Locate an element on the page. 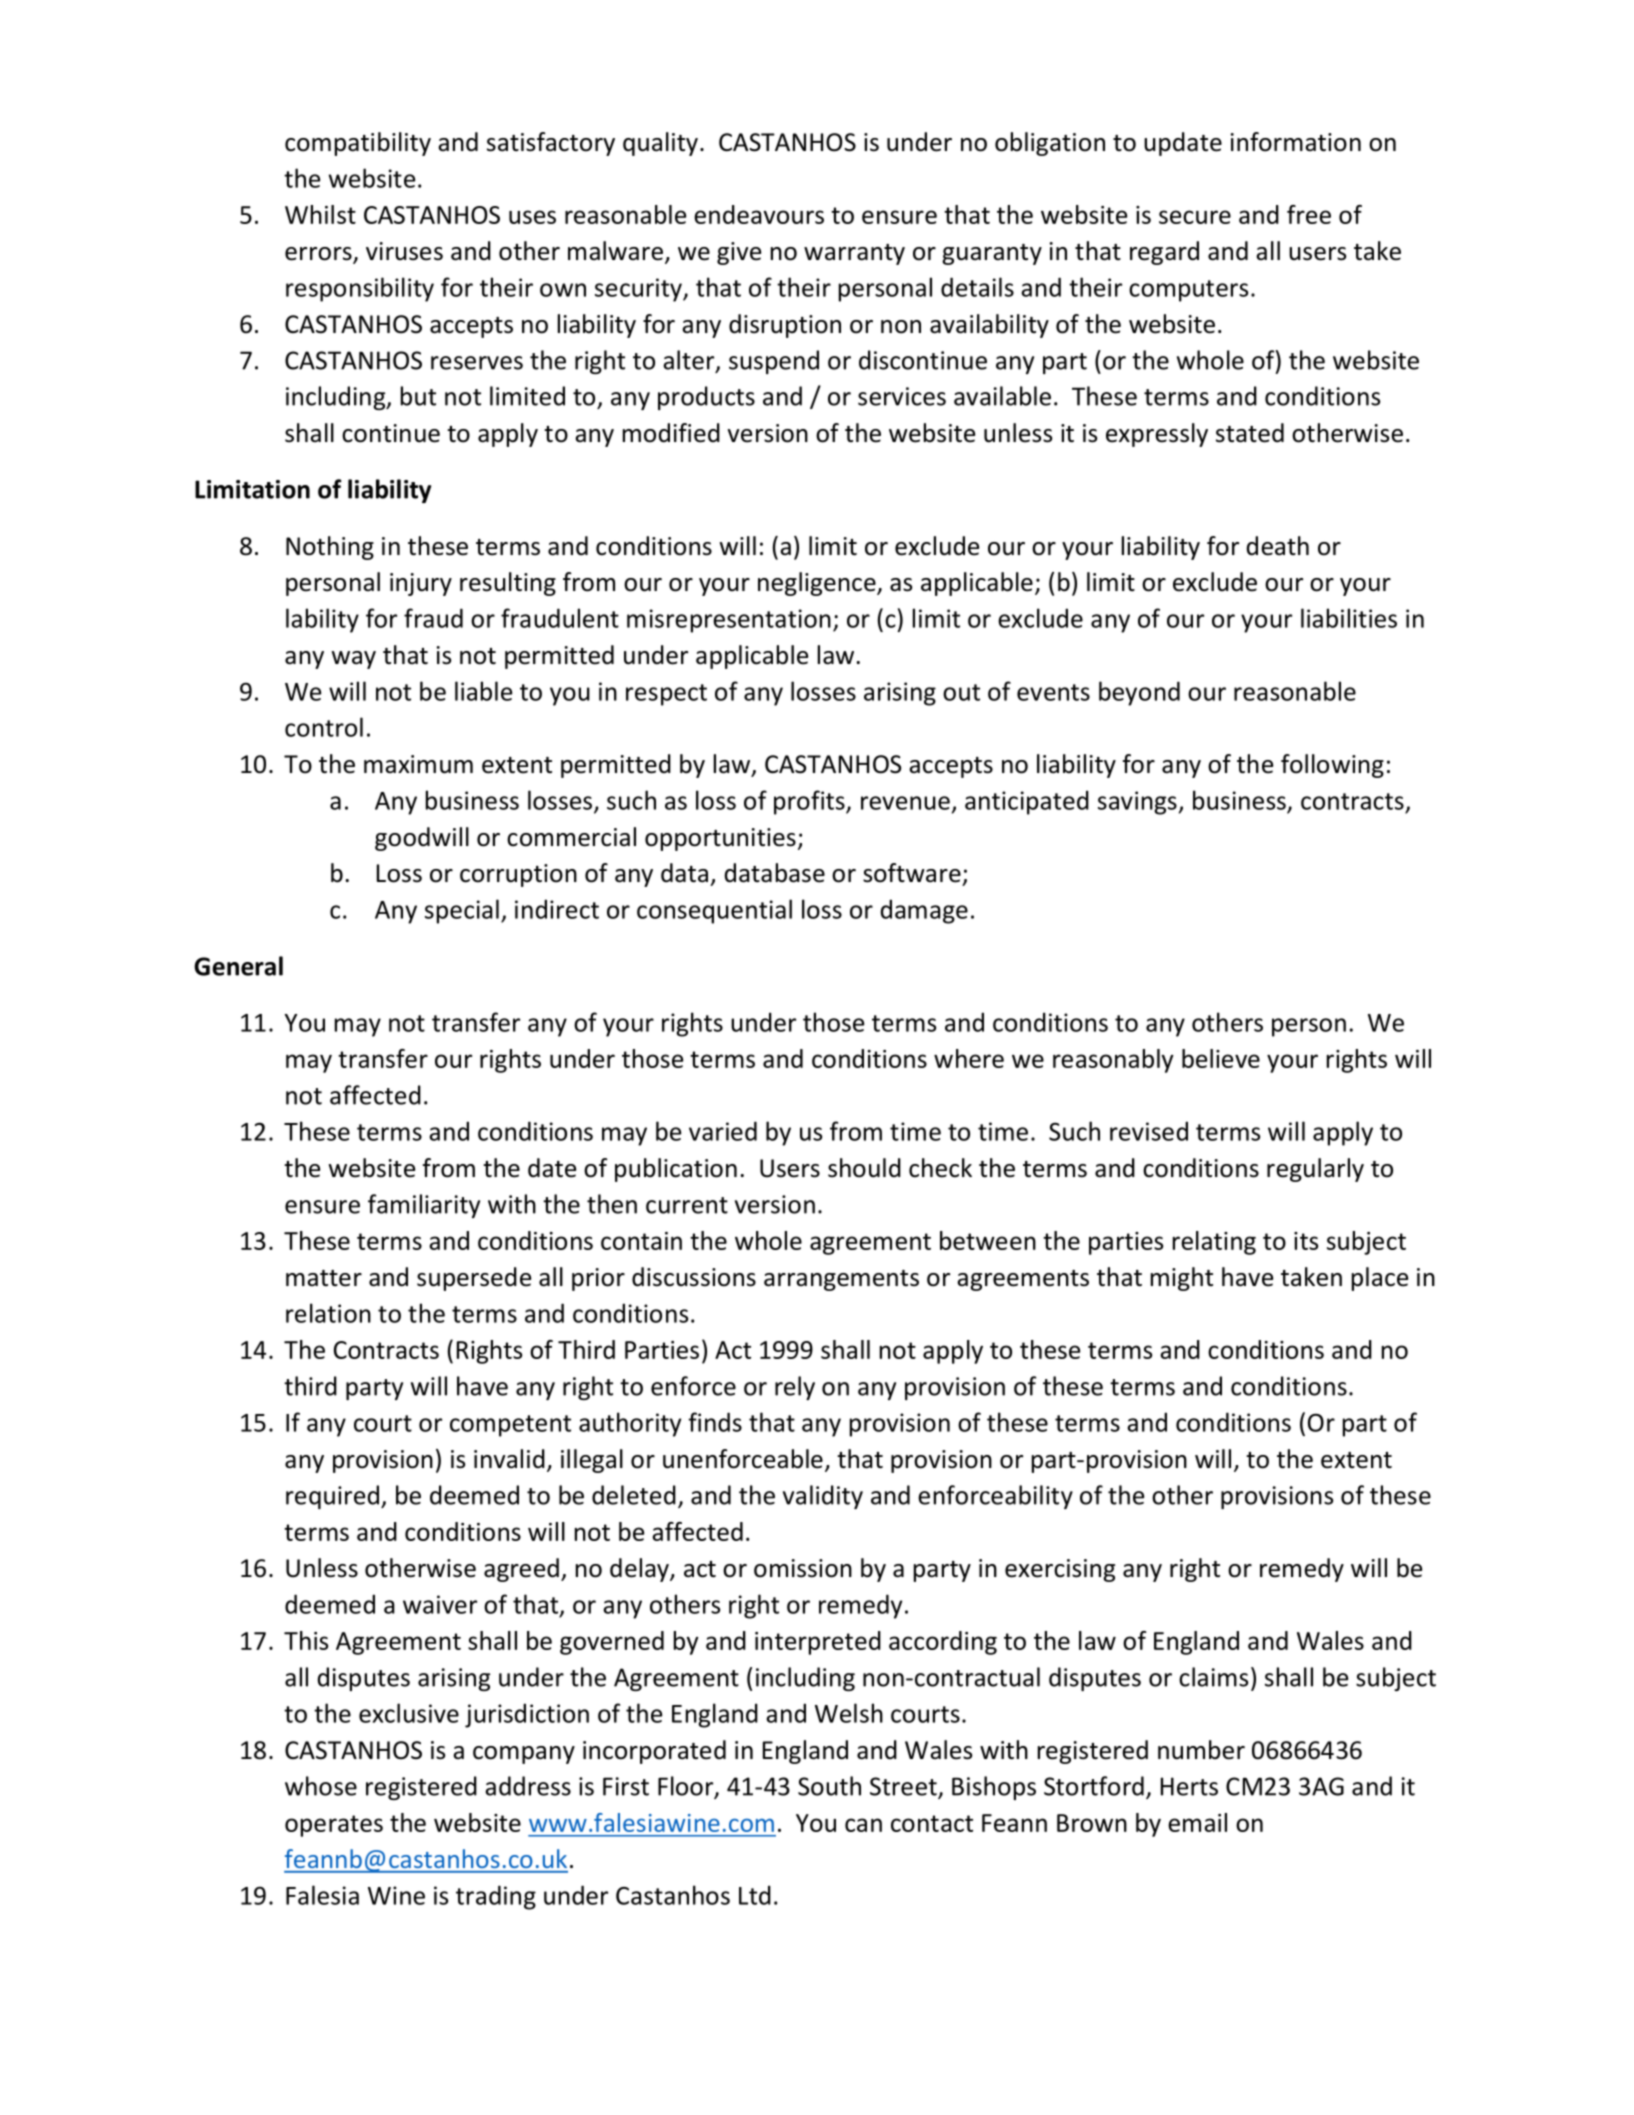 The width and height of the document is (1634, 2115). following is located at coordinates (1332, 766).
